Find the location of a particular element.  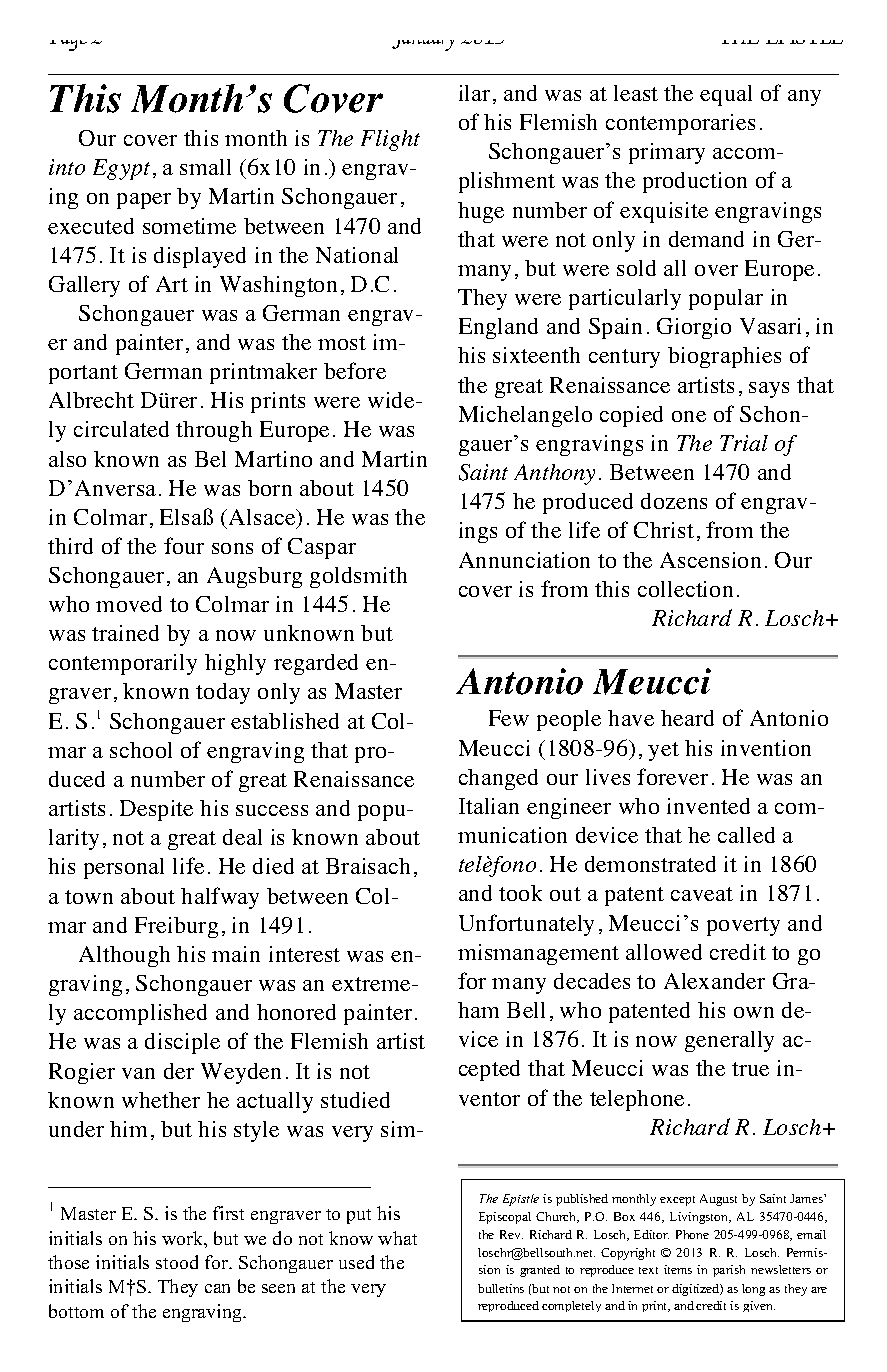

Egypt is located at coordinates (121, 169).
